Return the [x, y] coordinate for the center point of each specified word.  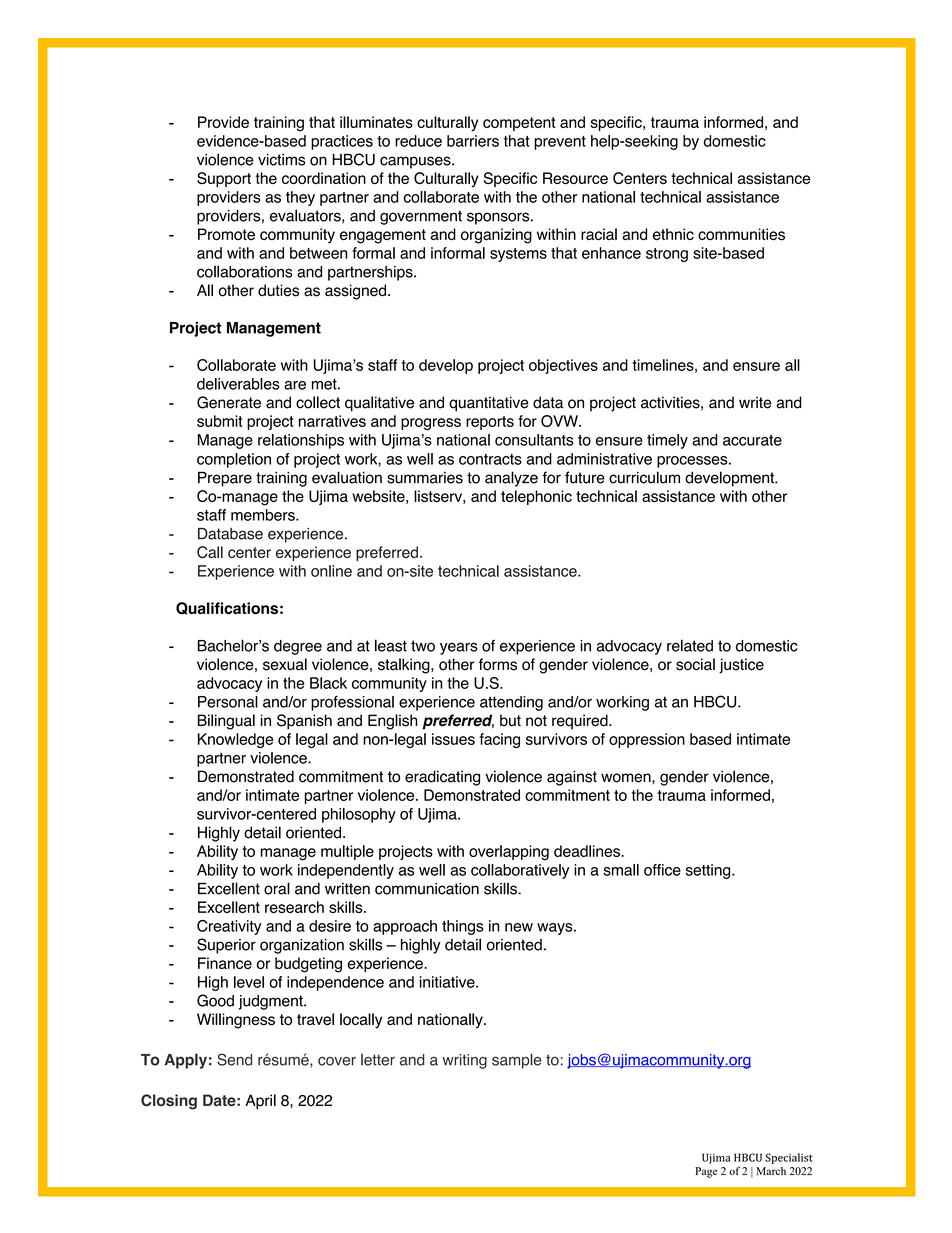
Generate [229, 402]
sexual [285, 664]
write [755, 402]
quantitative [489, 404]
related [690, 645]
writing [464, 1061]
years [459, 648]
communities [741, 234]
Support [224, 179]
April [260, 1102]
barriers [473, 141]
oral [277, 888]
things [462, 927]
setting [709, 871]
